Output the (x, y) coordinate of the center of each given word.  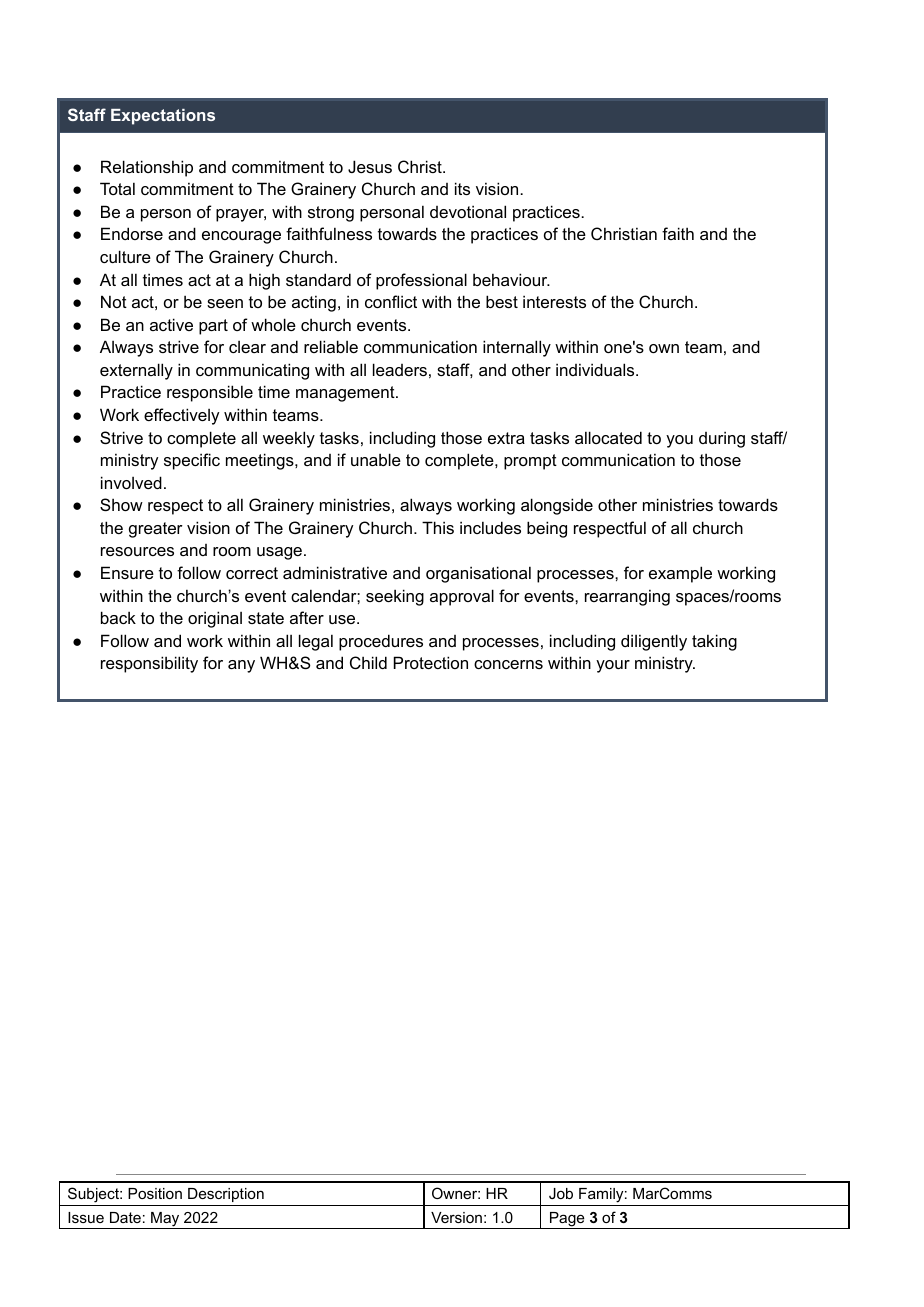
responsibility (149, 664)
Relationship (147, 168)
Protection (431, 662)
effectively (181, 416)
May (165, 1220)
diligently (654, 642)
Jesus (370, 166)
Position (155, 1193)
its (462, 188)
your (613, 666)
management (346, 394)
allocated (608, 437)
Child (368, 662)
